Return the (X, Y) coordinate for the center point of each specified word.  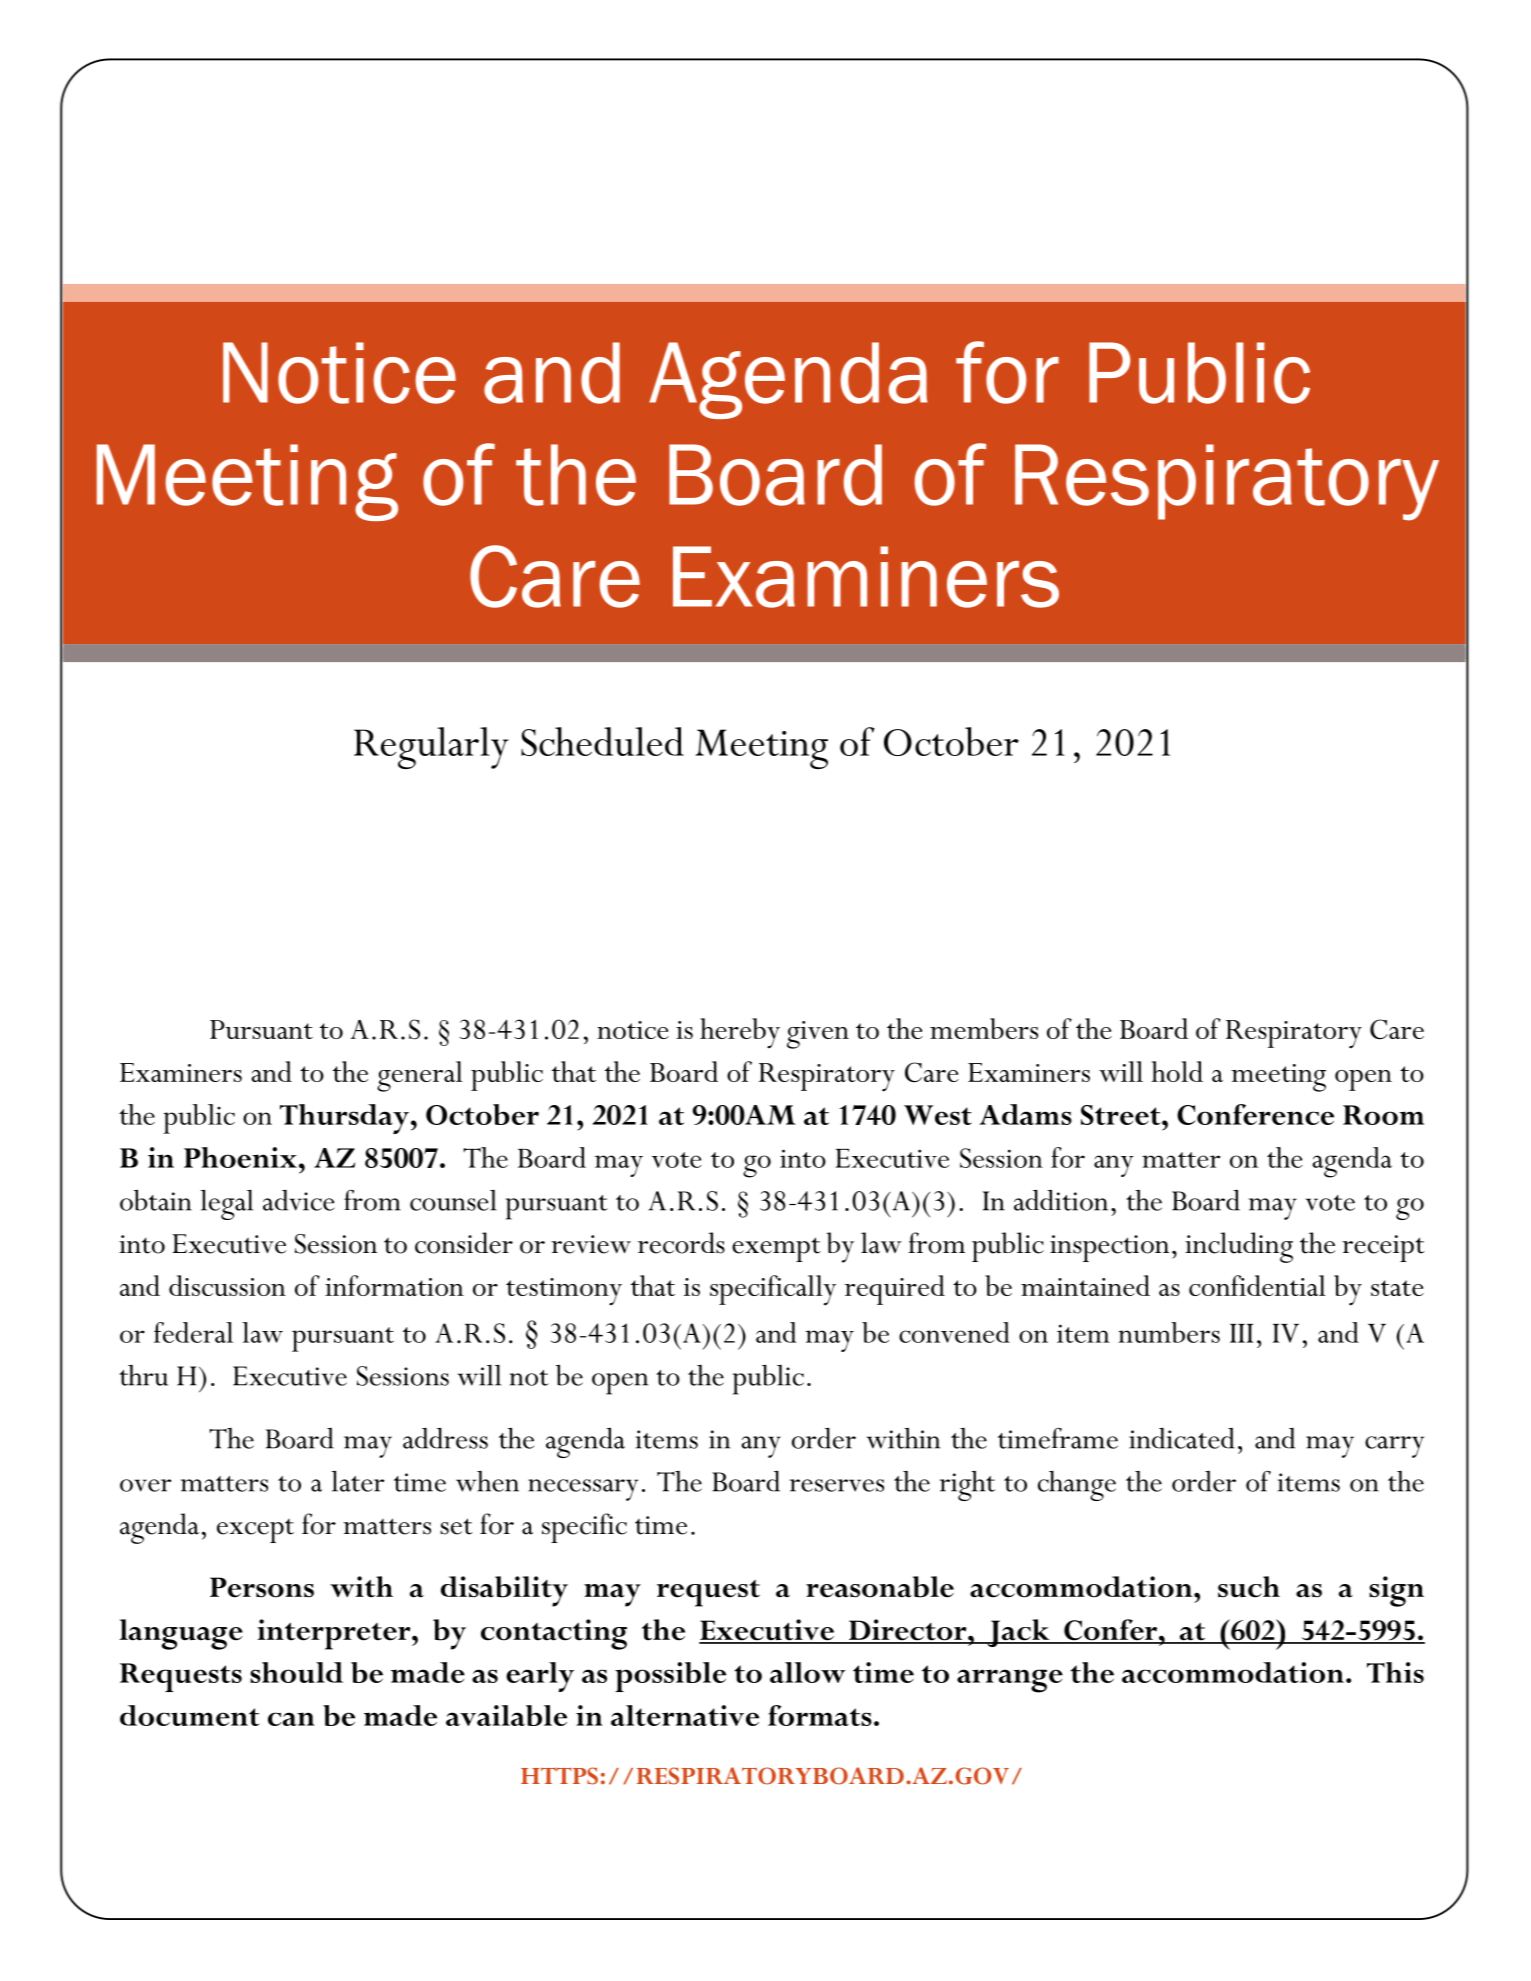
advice (299, 1200)
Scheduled (602, 741)
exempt (776, 1249)
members (984, 1028)
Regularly (431, 748)
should (296, 1672)
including (1239, 1247)
